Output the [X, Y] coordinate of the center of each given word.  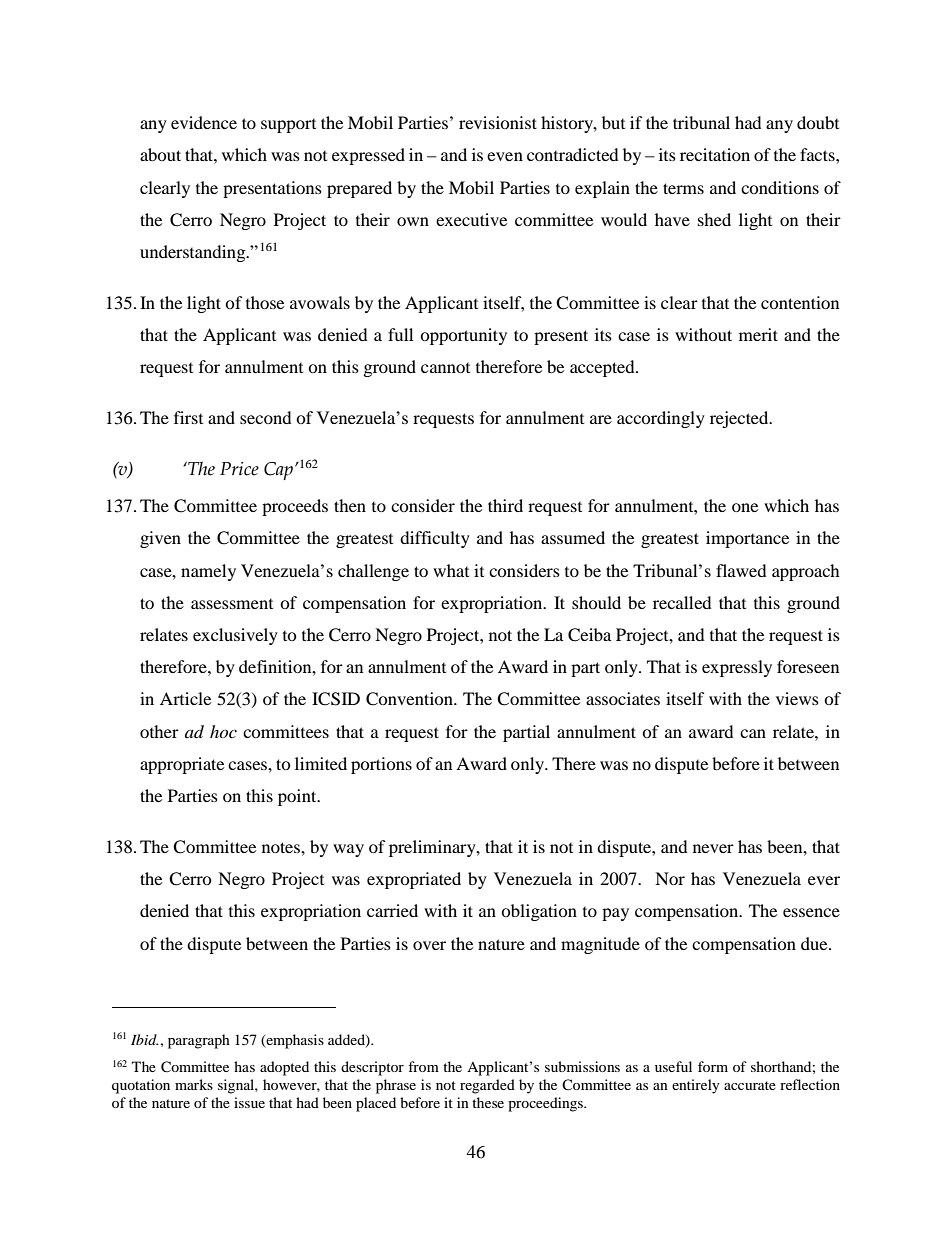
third [505, 505]
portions [381, 765]
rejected [740, 419]
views [797, 698]
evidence [204, 122]
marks [194, 1084]
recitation [715, 154]
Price [239, 469]
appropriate [182, 765]
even [505, 156]
